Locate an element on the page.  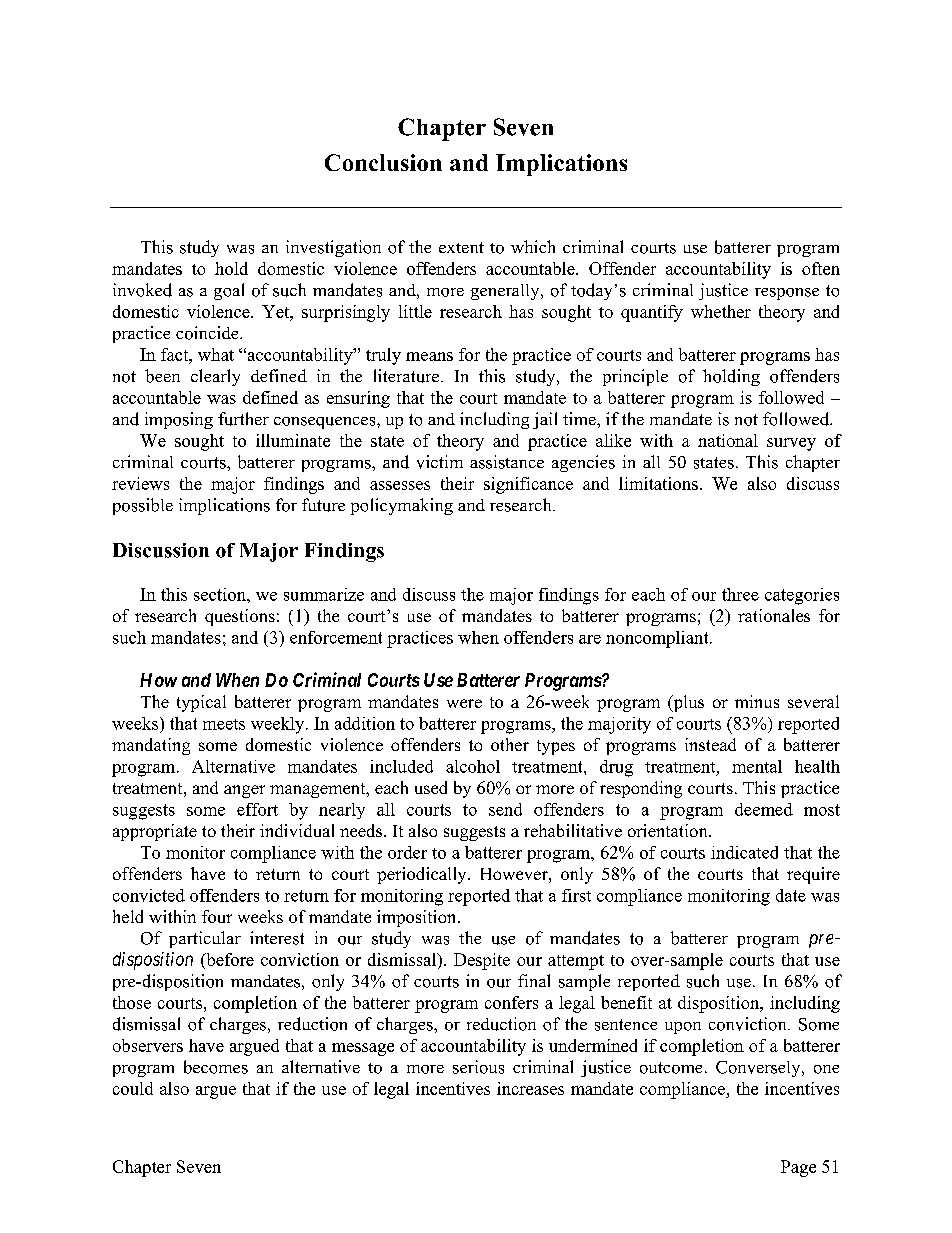
goal is located at coordinates (229, 291).
